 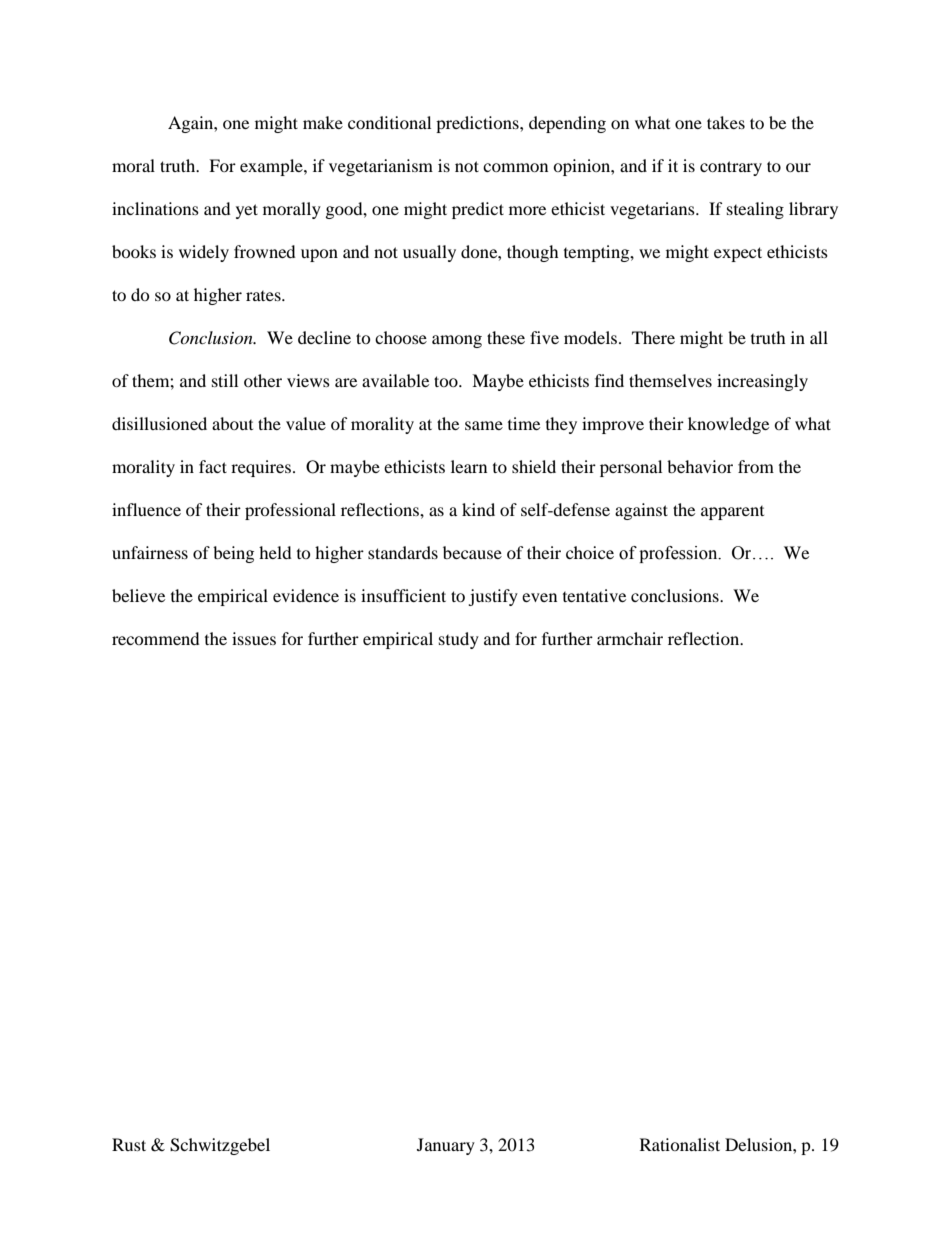 I want to click on from, so click(x=756, y=466).
